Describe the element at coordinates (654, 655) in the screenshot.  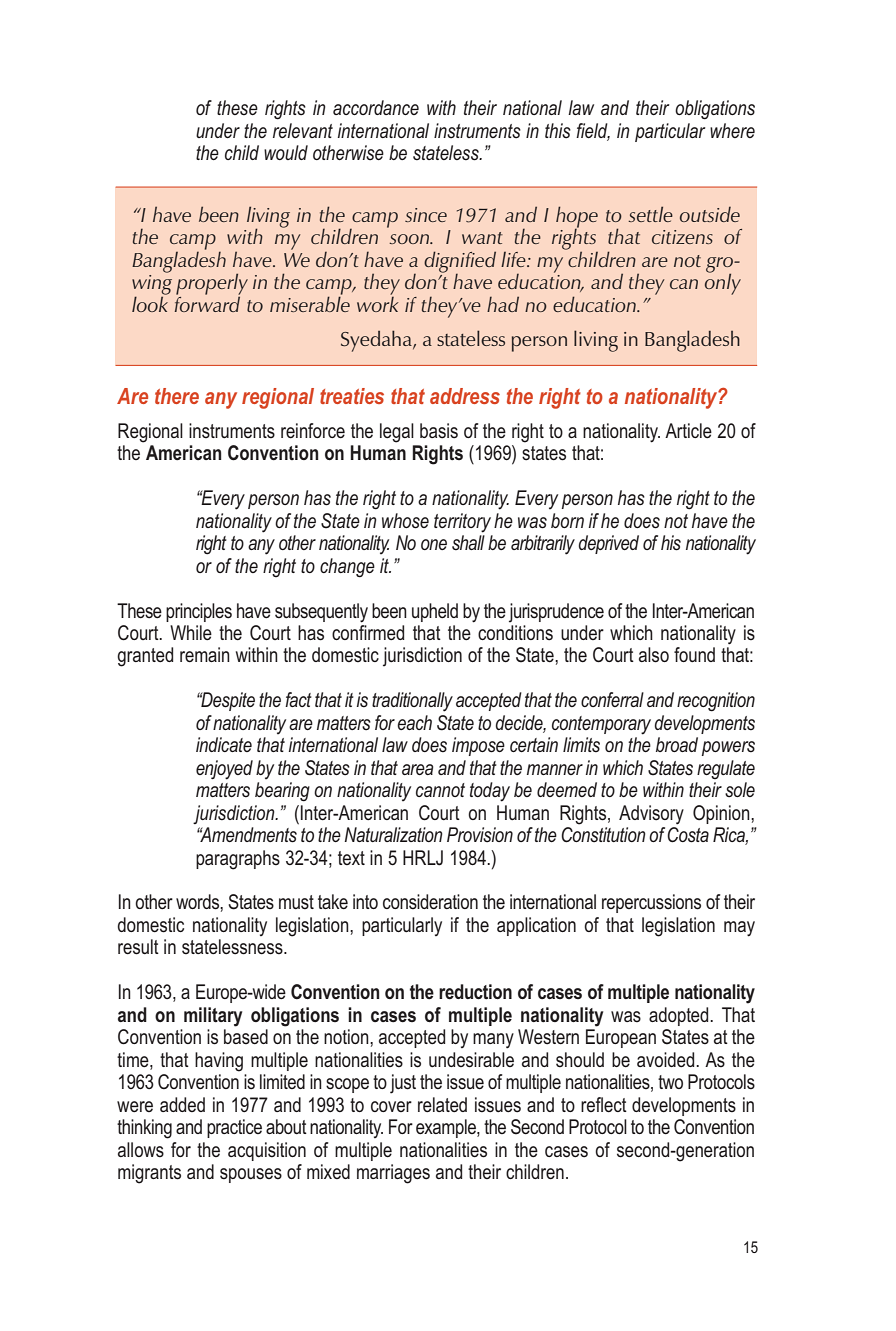
I see `also` at that location.
